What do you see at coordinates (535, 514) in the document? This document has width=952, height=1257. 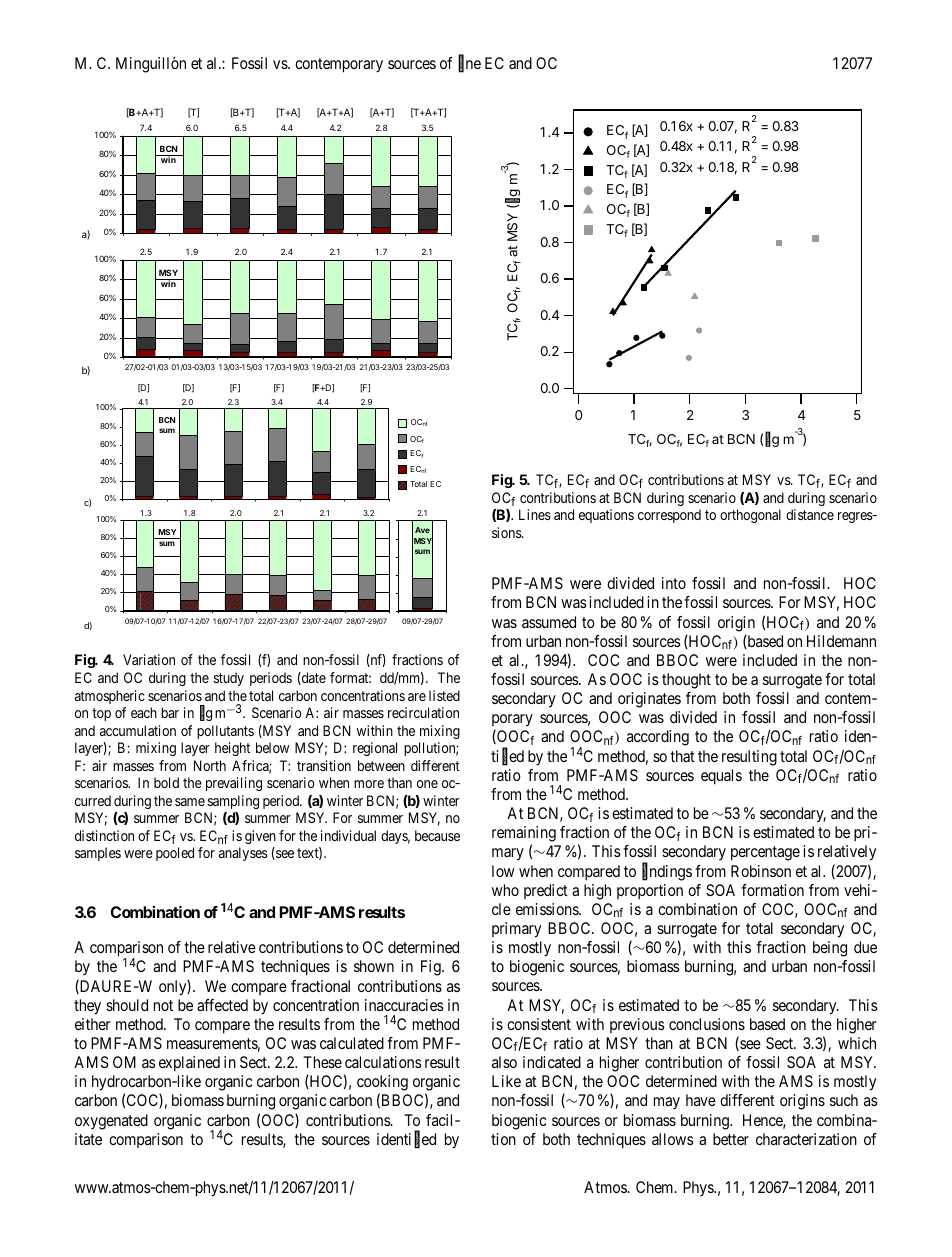 I see `Lines` at bounding box center [535, 514].
